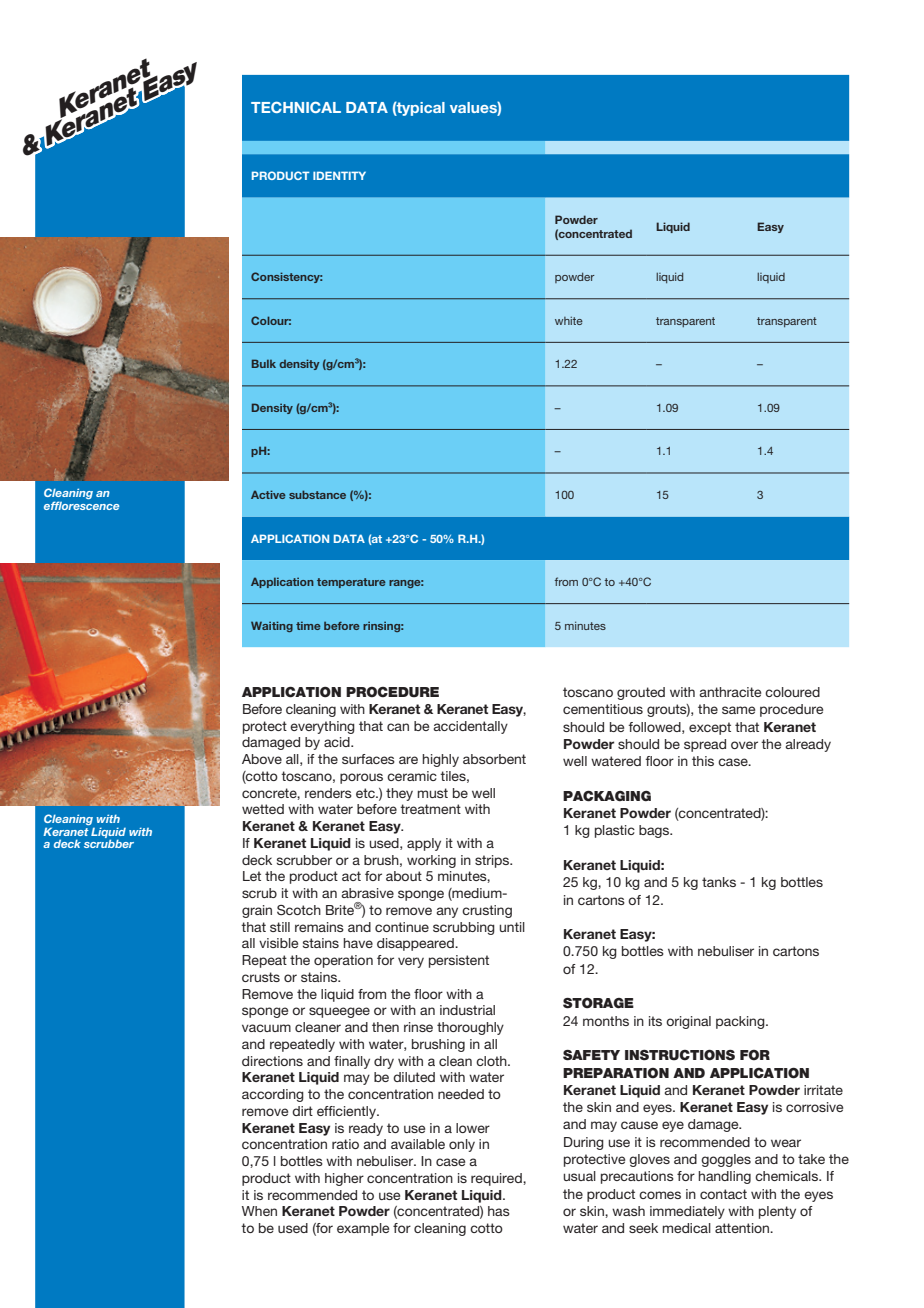  Describe the element at coordinates (723, 1194) in the screenshot. I see `contact` at that location.
